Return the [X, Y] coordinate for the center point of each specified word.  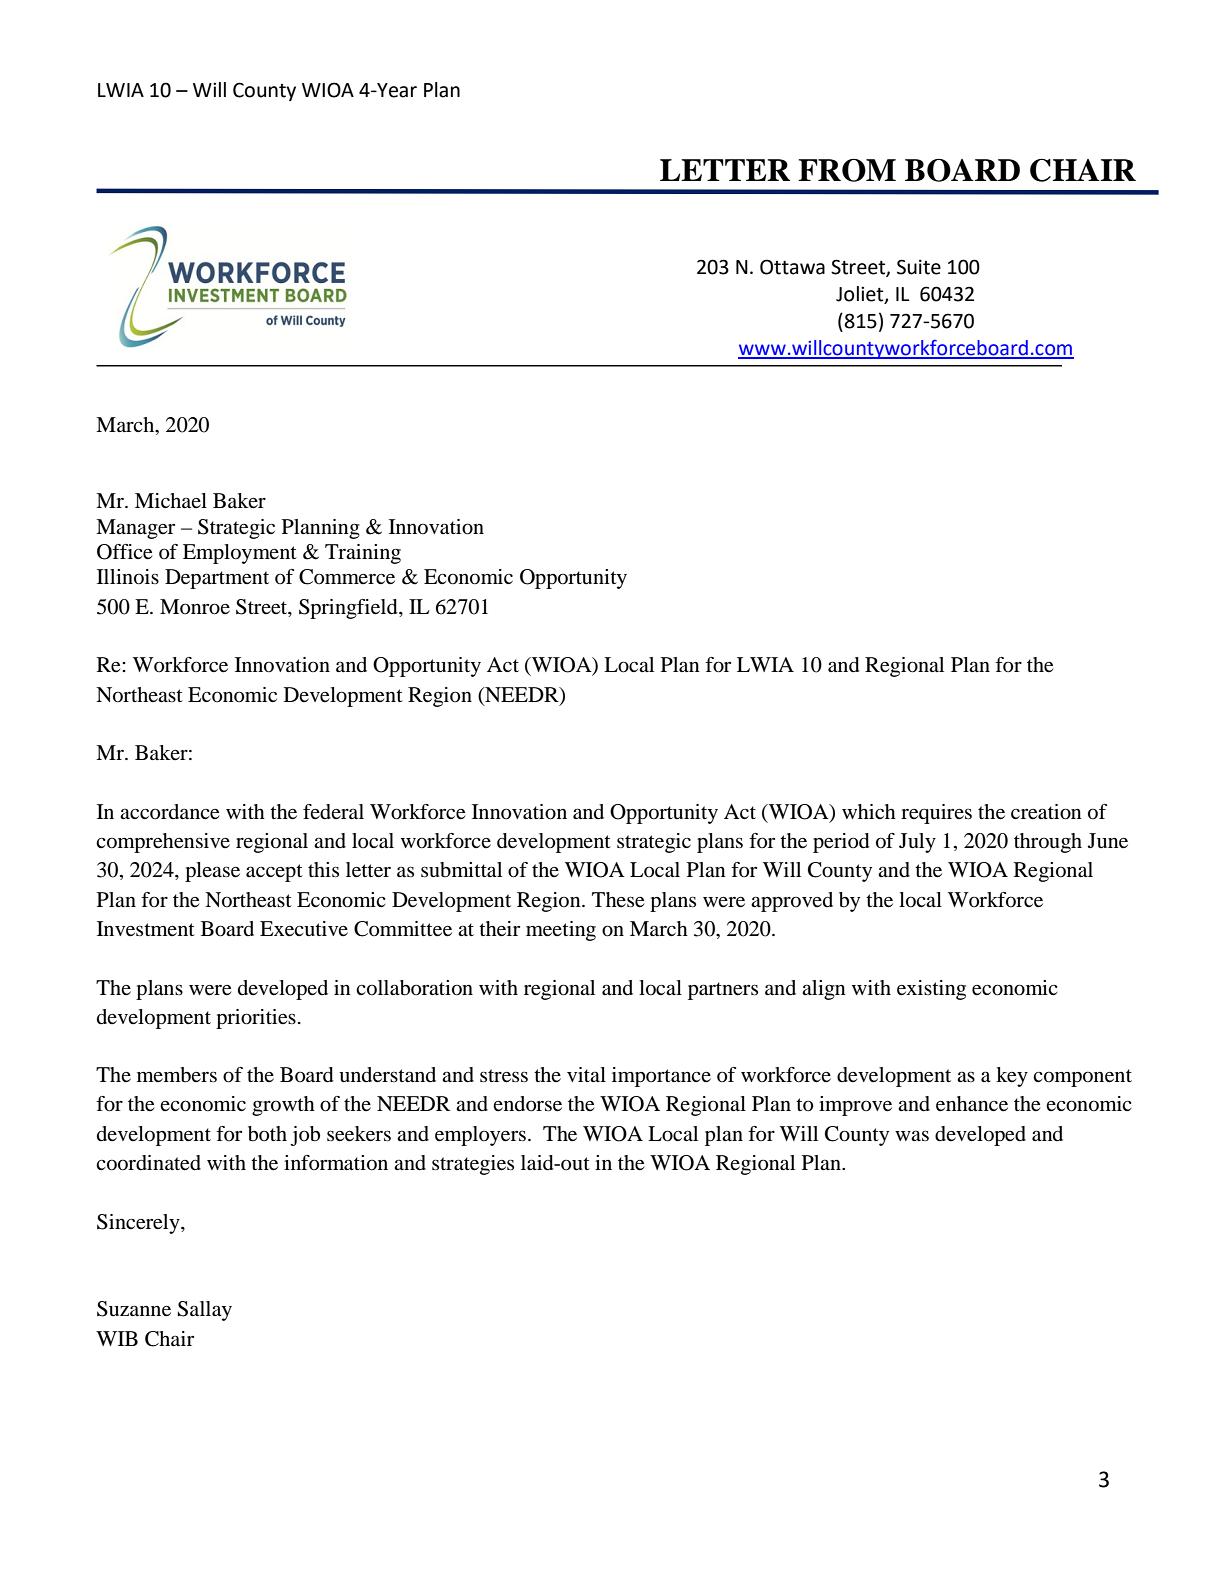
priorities [256, 1019]
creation [1046, 812]
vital [586, 1074]
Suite [919, 267]
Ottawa [792, 267]
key [1012, 1077]
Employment [240, 554]
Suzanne [134, 1309]
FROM [847, 170]
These [618, 900]
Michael [171, 500]
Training [363, 554]
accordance [169, 812]
